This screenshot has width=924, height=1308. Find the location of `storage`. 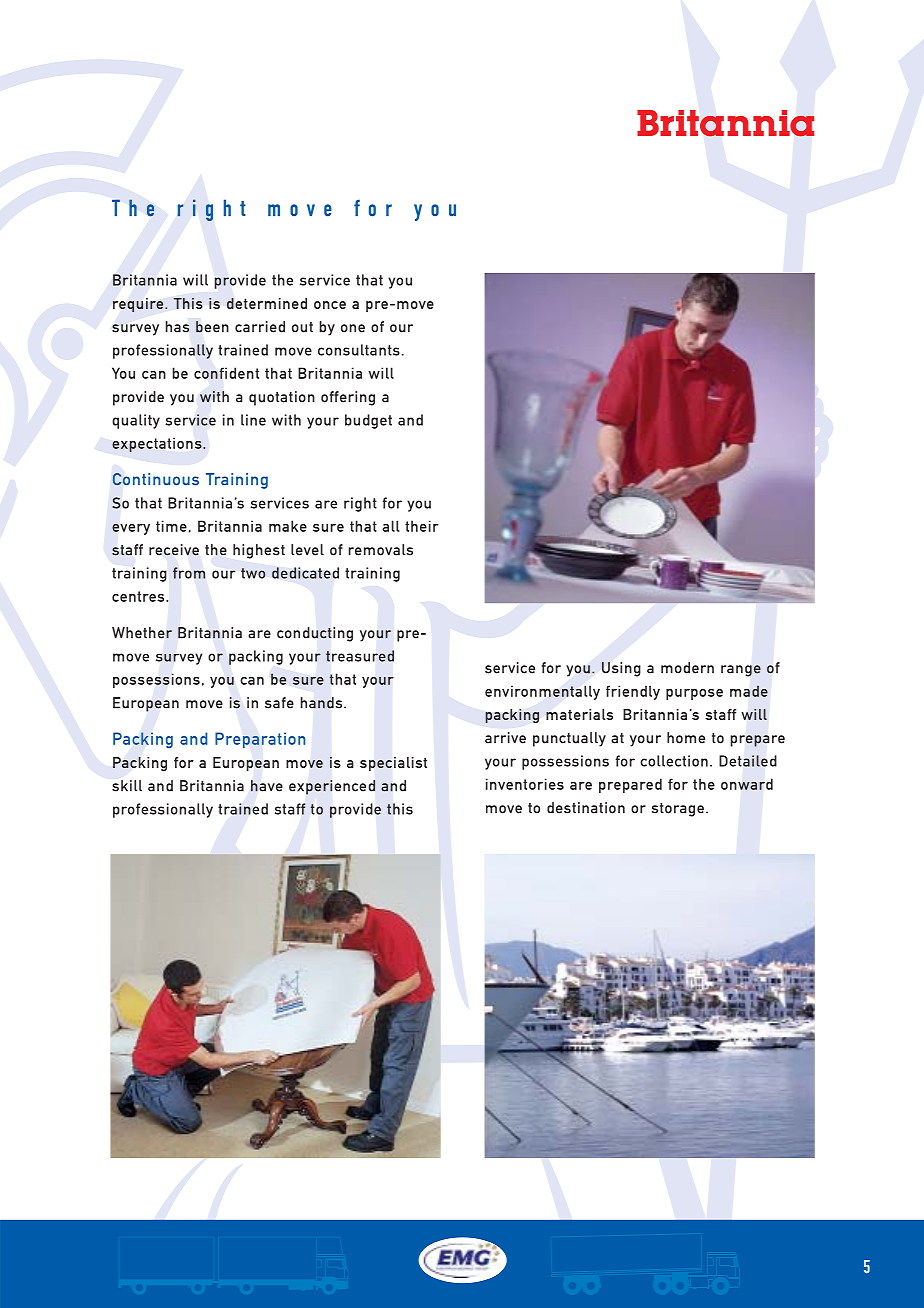

storage is located at coordinates (678, 810).
